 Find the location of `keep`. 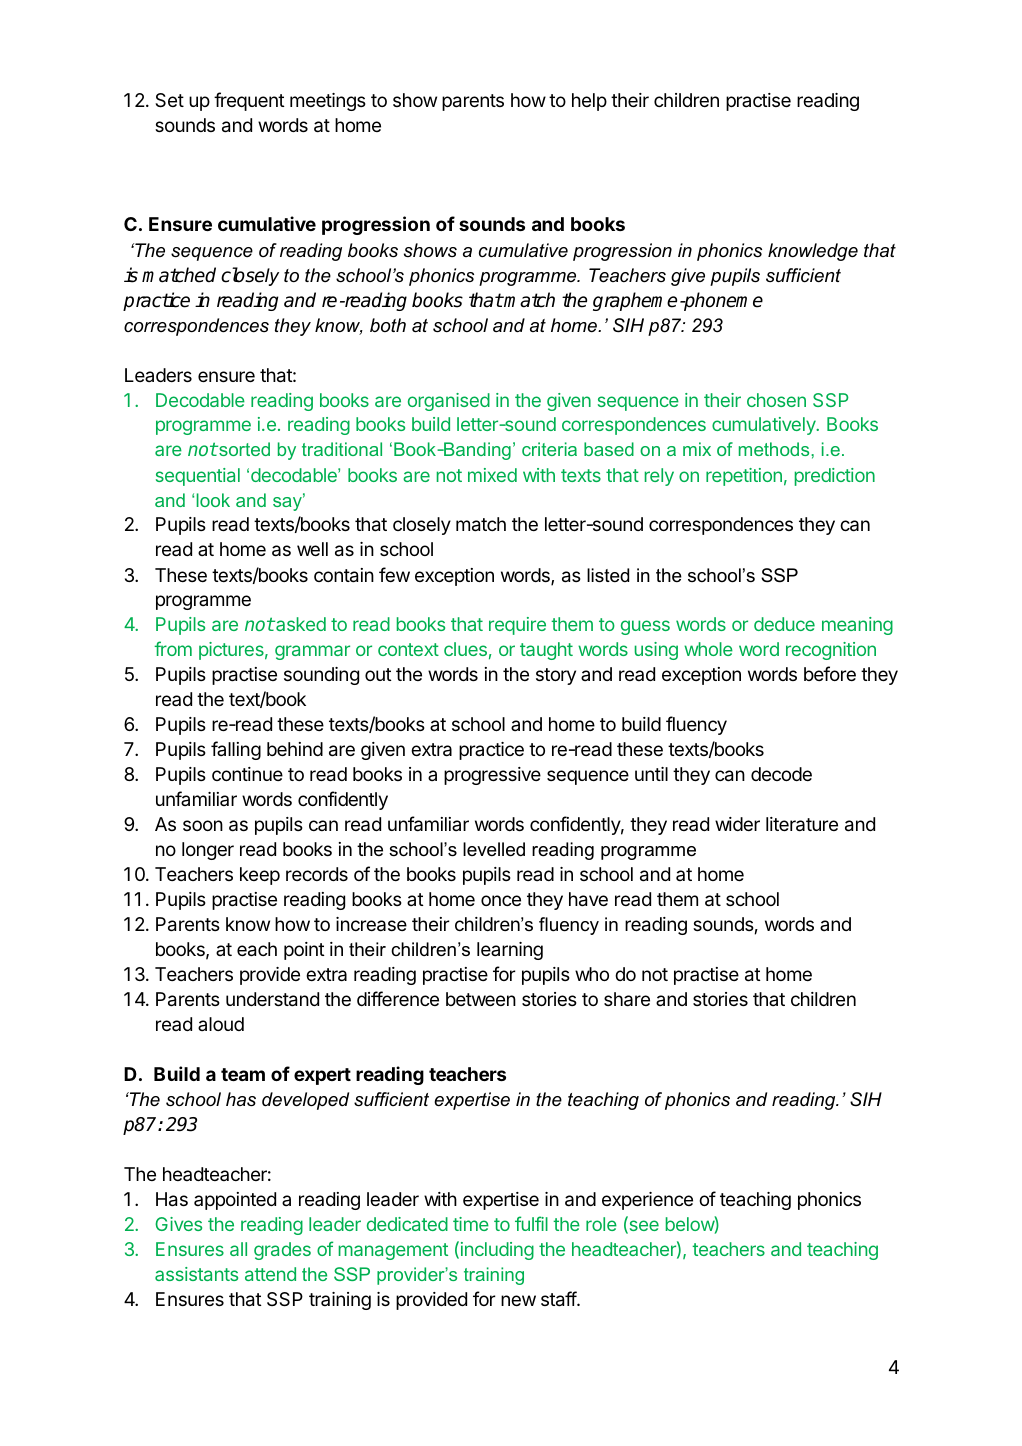

keep is located at coordinates (260, 876).
